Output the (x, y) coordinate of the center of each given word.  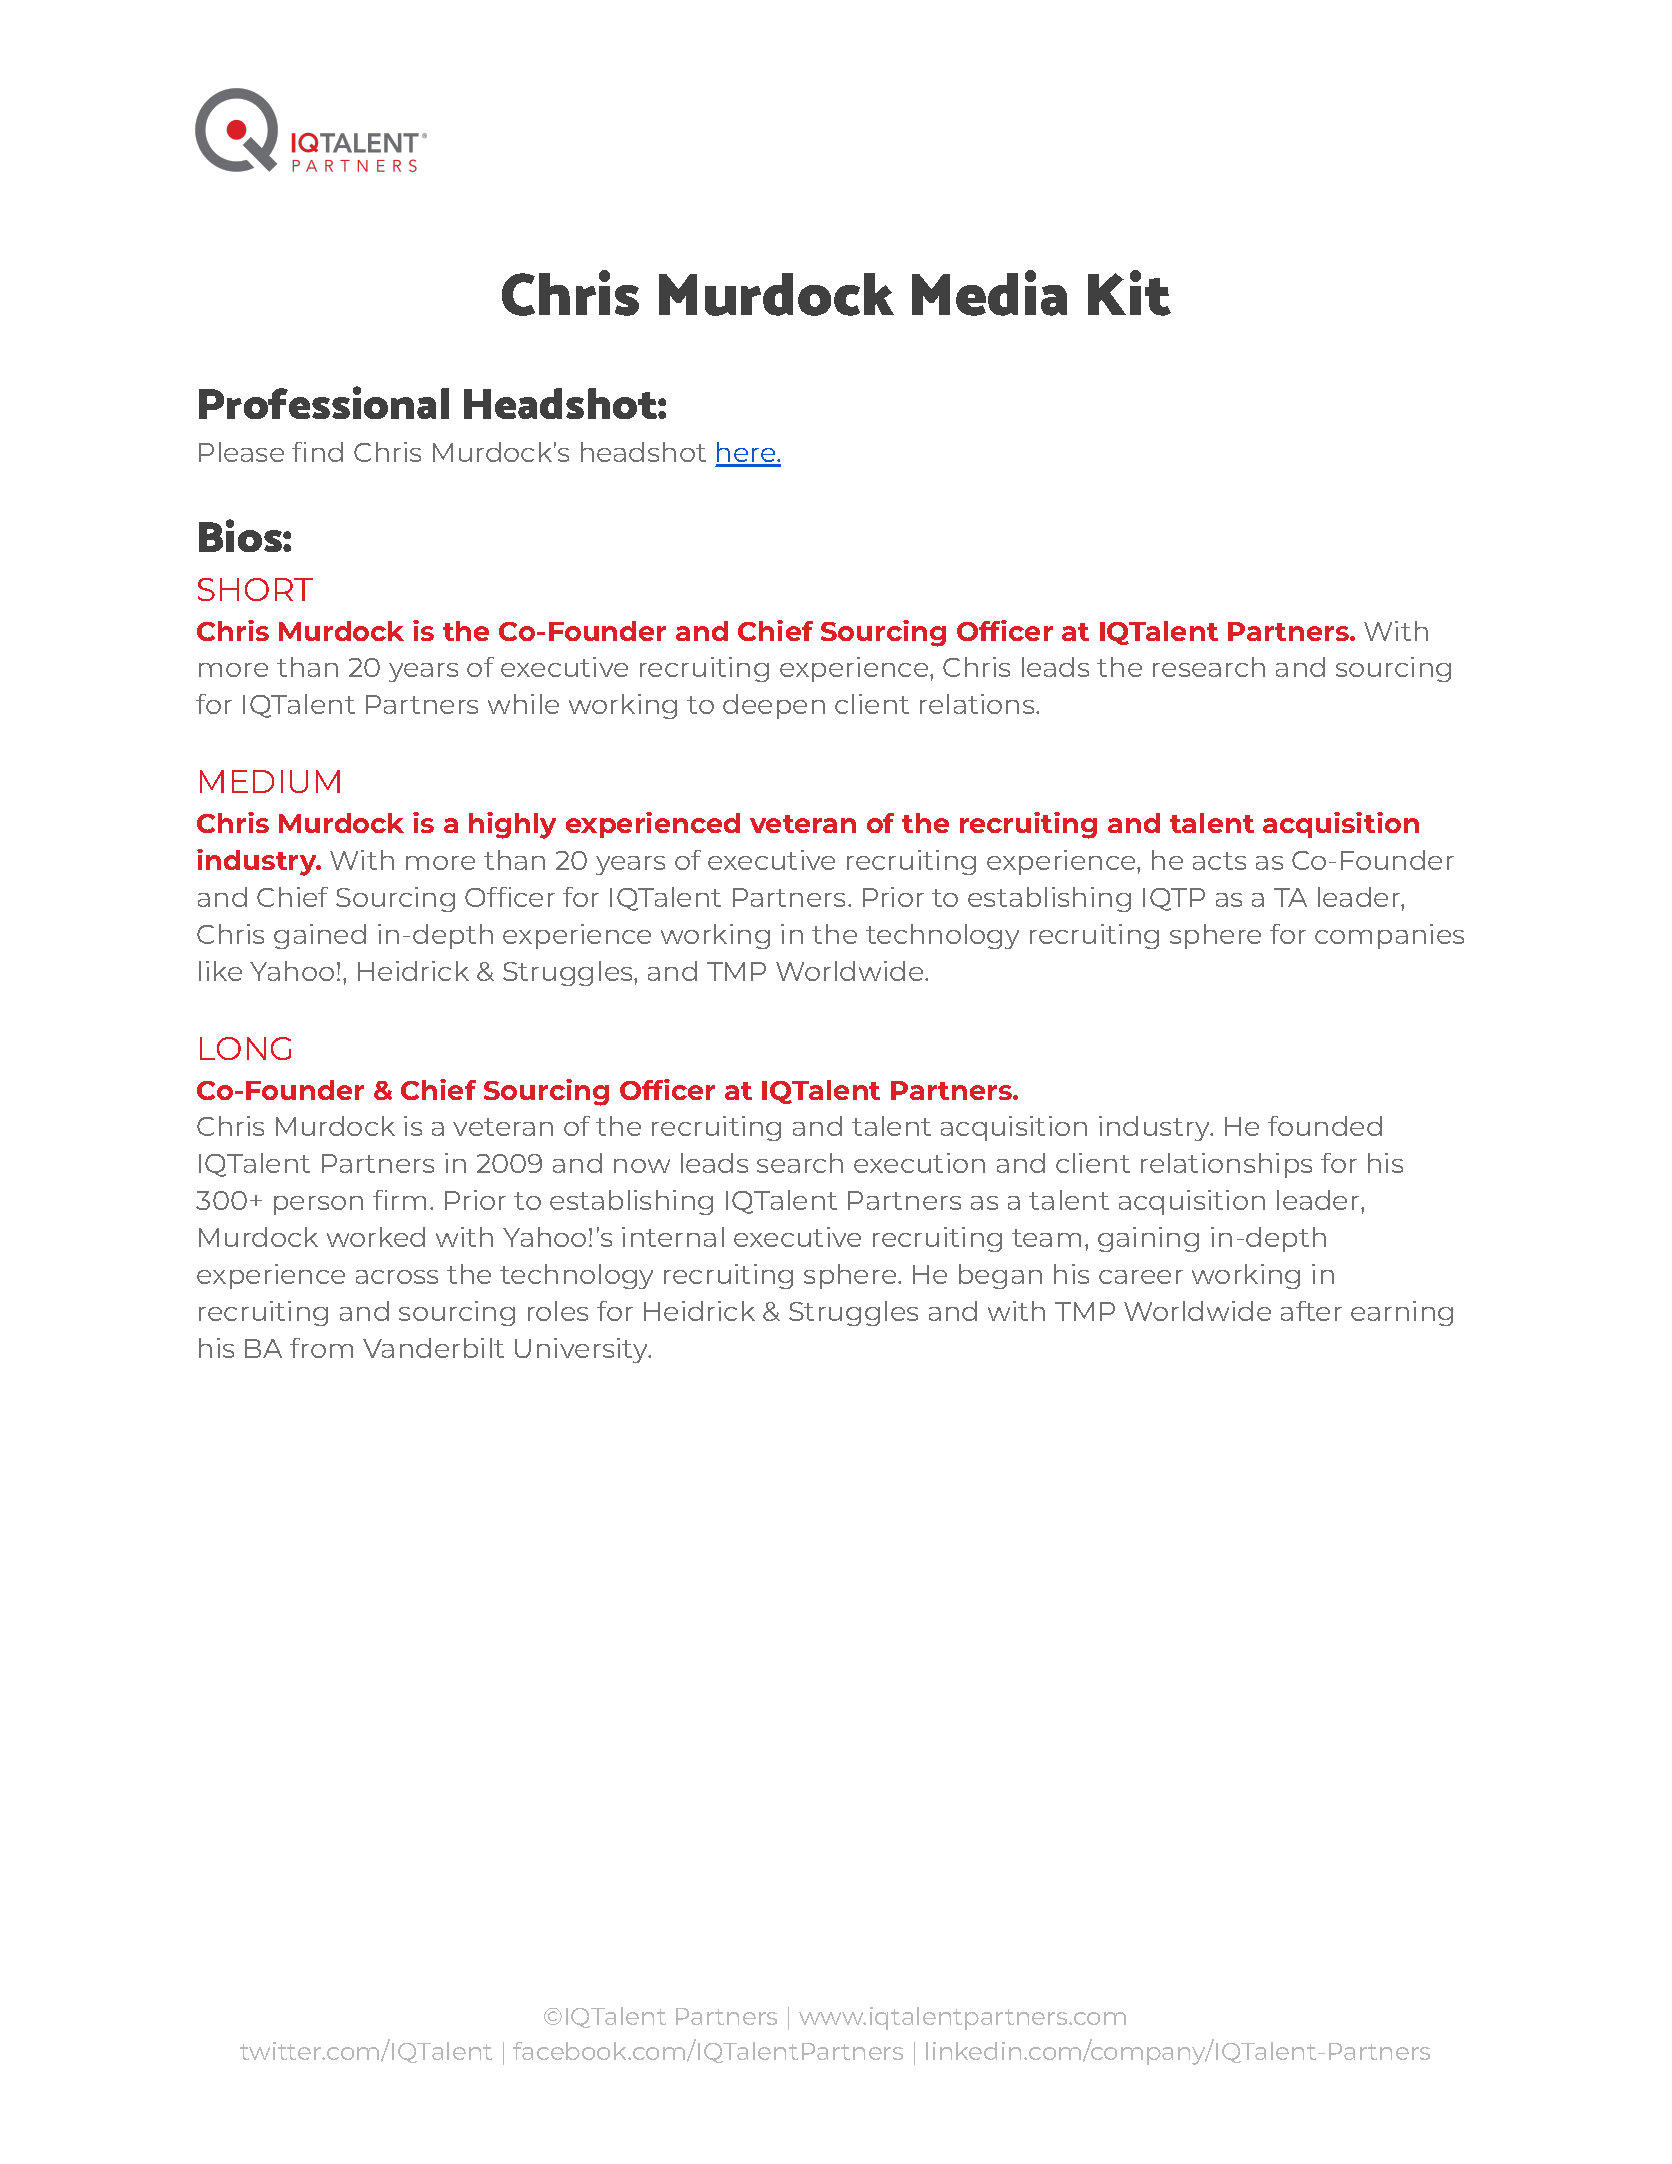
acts (1219, 861)
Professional (324, 402)
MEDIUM (270, 781)
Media (989, 293)
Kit (1129, 293)
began (1000, 1276)
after (1311, 1311)
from (321, 1348)
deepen (774, 706)
